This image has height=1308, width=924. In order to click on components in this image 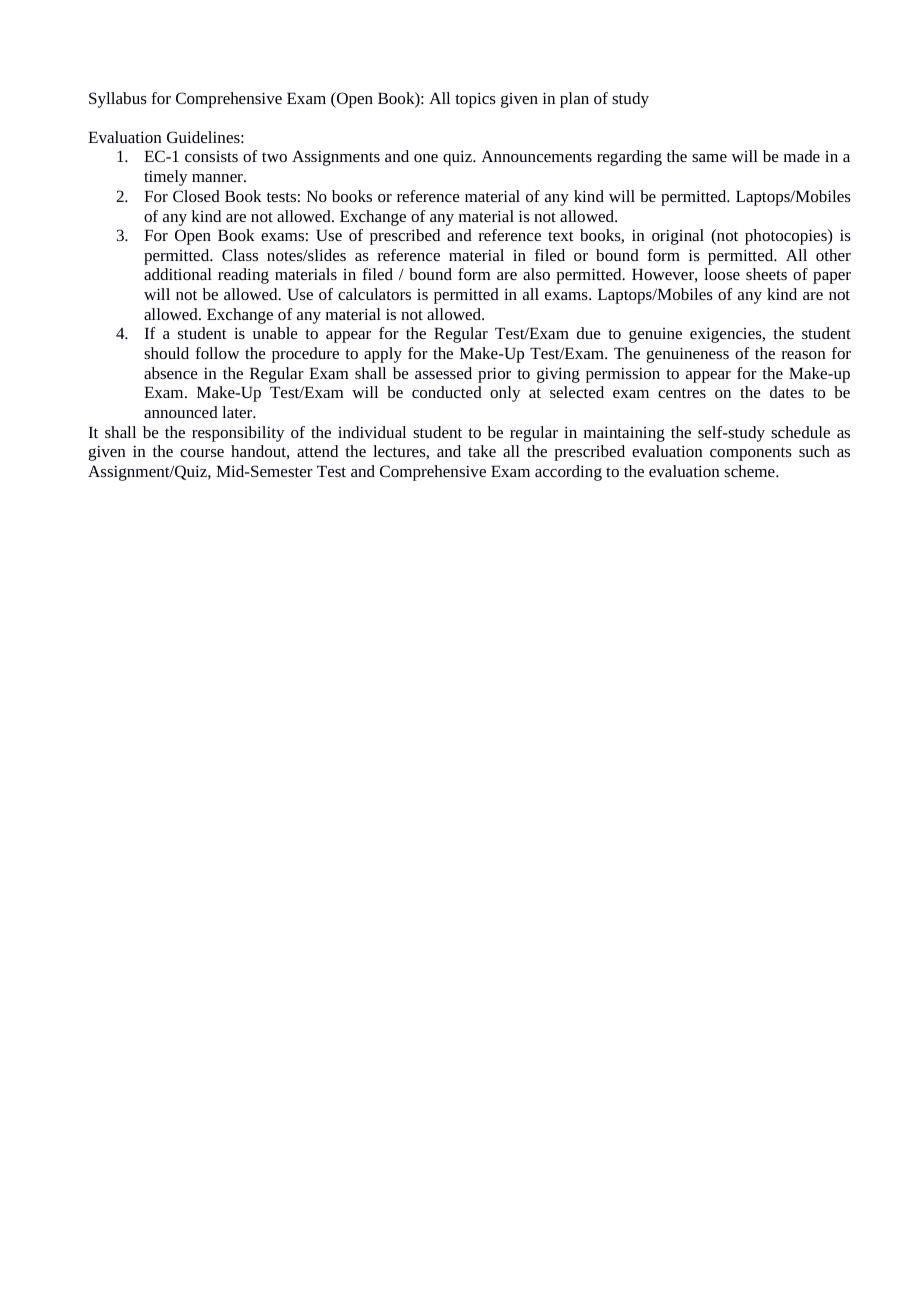, I will do `click(751, 454)`.
